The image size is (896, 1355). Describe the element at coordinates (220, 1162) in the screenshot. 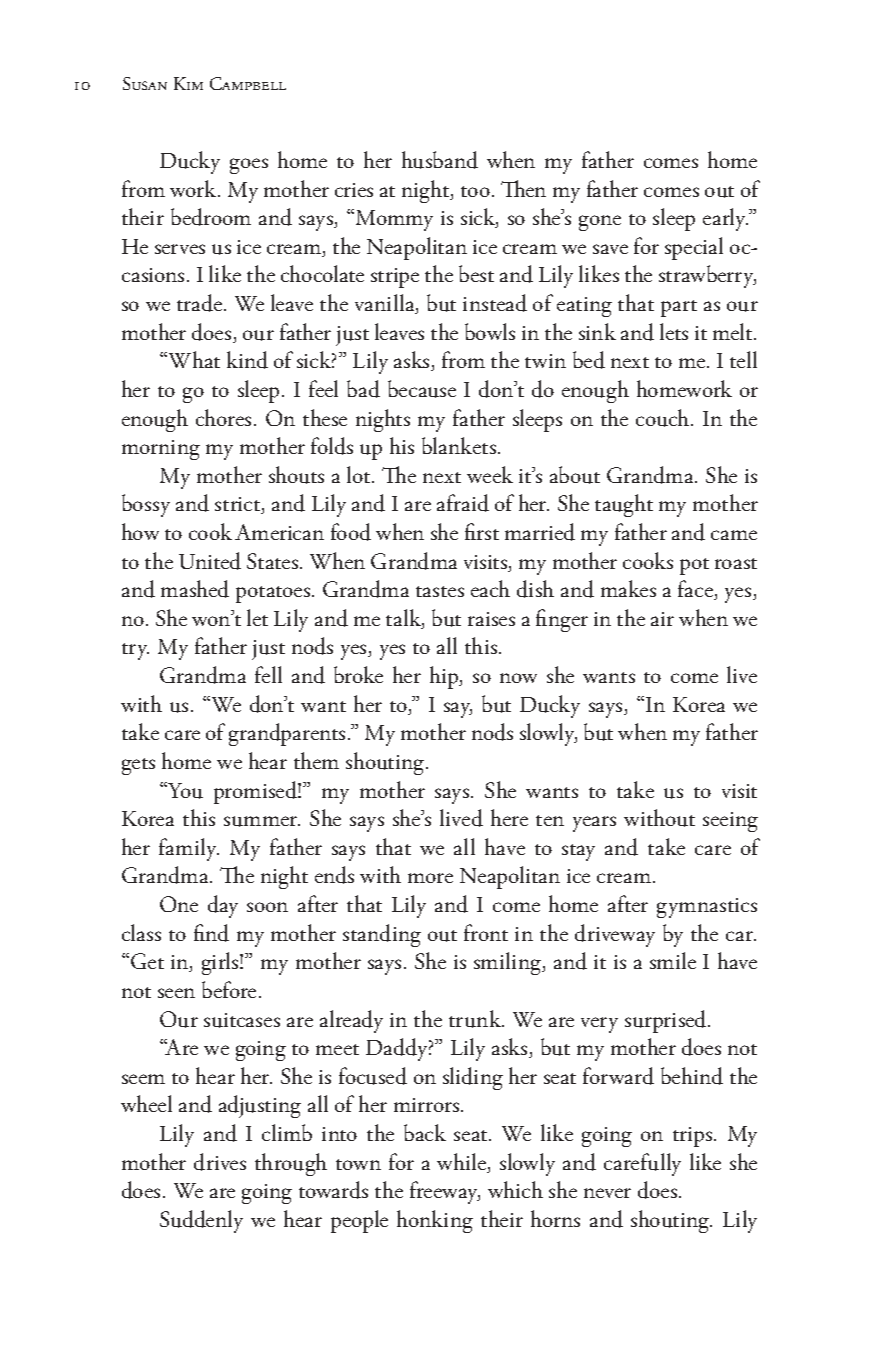

I see `drives` at that location.
